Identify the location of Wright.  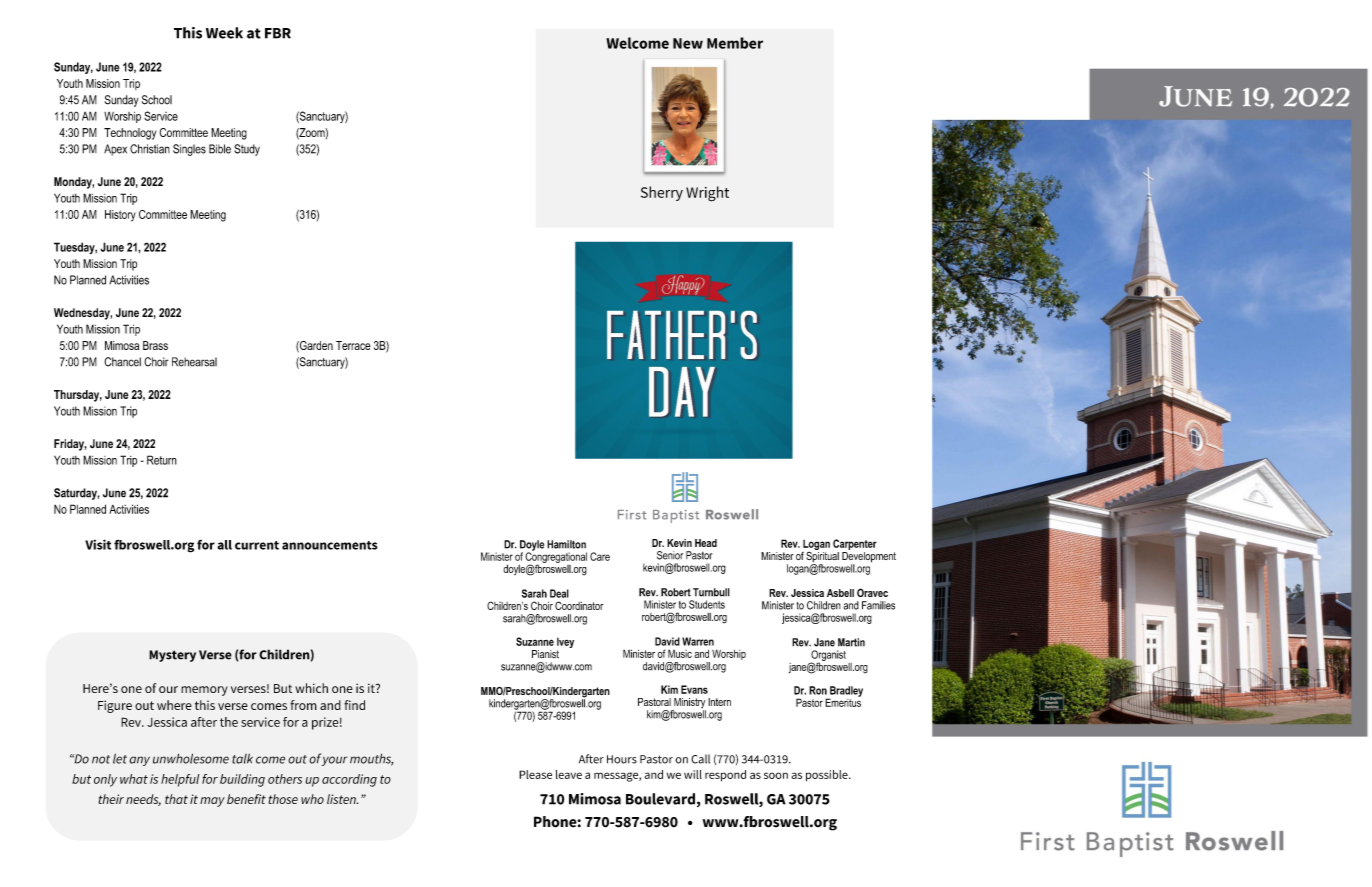
(707, 194).
